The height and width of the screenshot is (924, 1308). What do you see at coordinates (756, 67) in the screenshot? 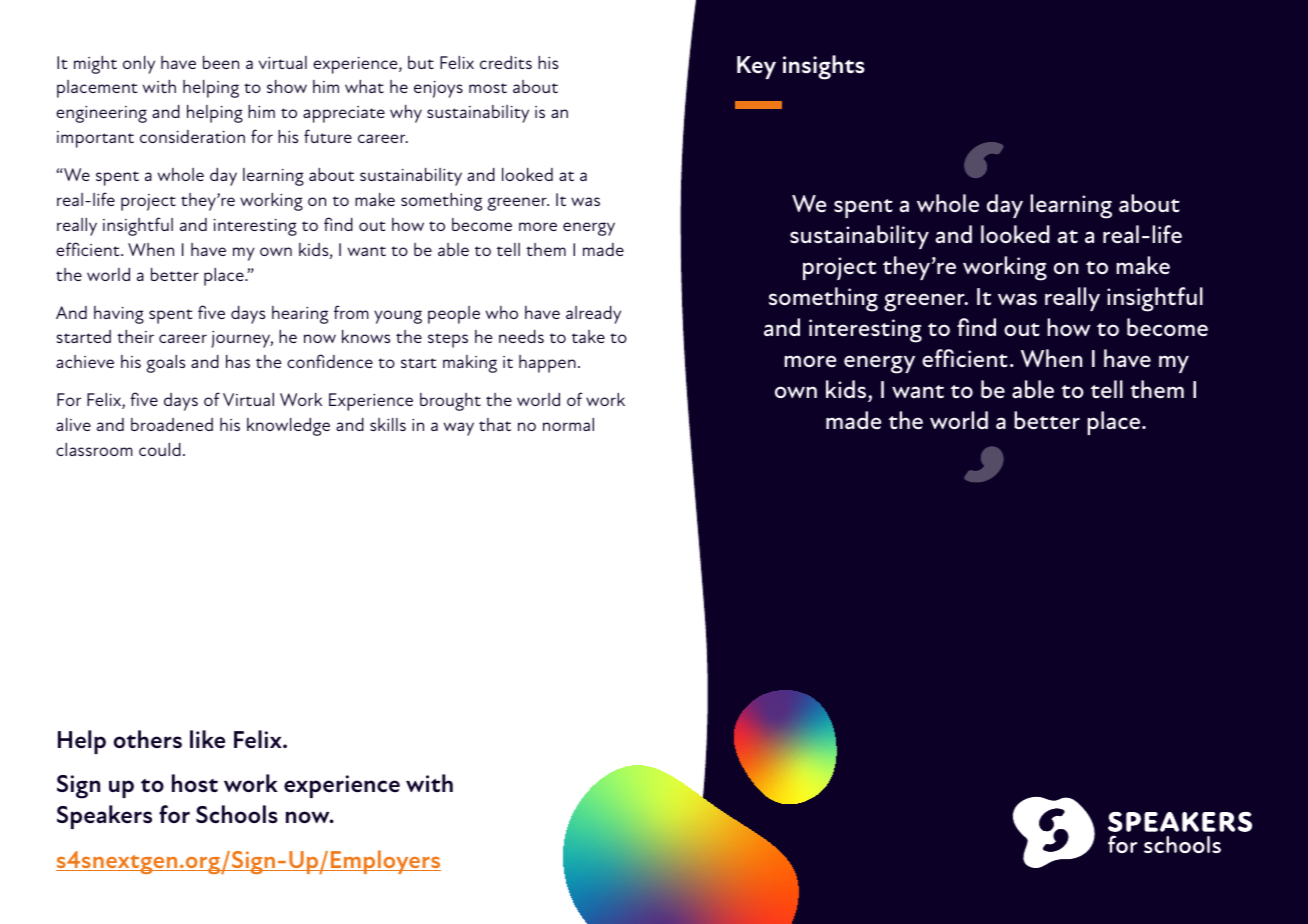
I see `Key` at bounding box center [756, 67].
